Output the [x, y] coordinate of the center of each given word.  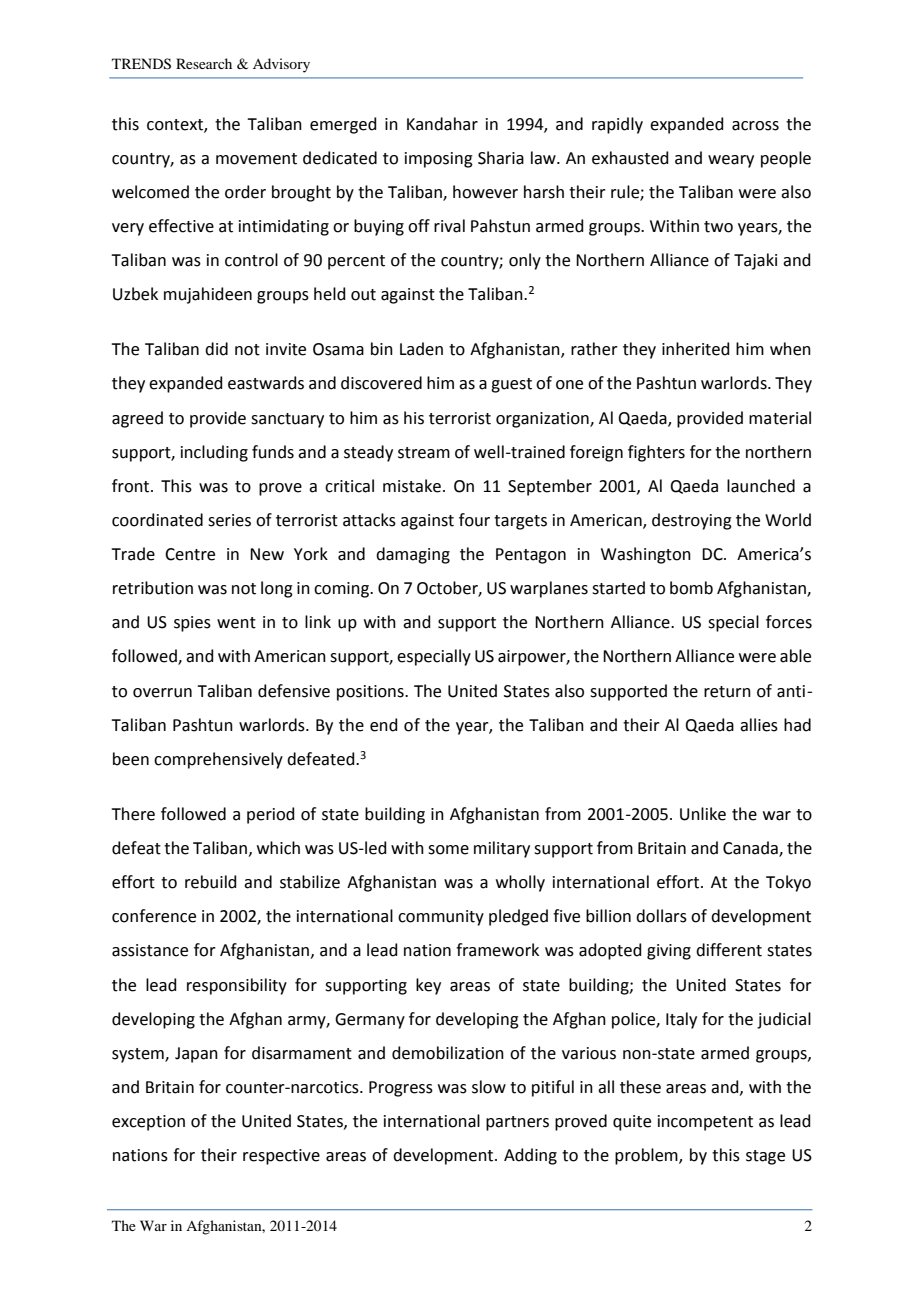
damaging [413, 555]
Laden [421, 349]
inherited [696, 349]
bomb [691, 588]
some [448, 850]
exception [148, 1123]
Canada [751, 849]
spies [192, 624]
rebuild [211, 882]
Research [204, 63]
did [216, 349]
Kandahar [442, 124]
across [755, 126]
